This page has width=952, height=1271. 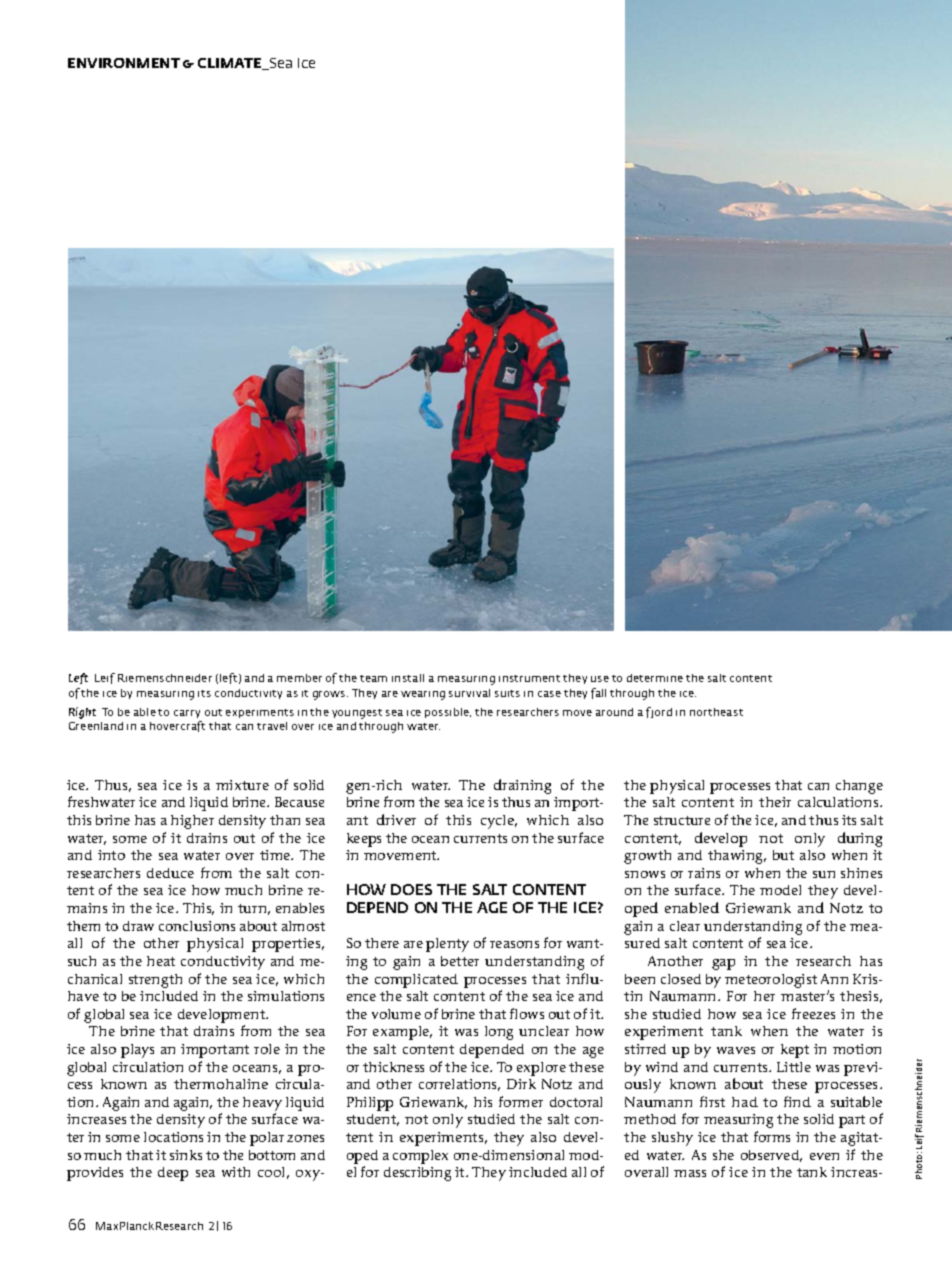 What do you see at coordinates (186, 1155) in the page?
I see `sinks` at bounding box center [186, 1155].
